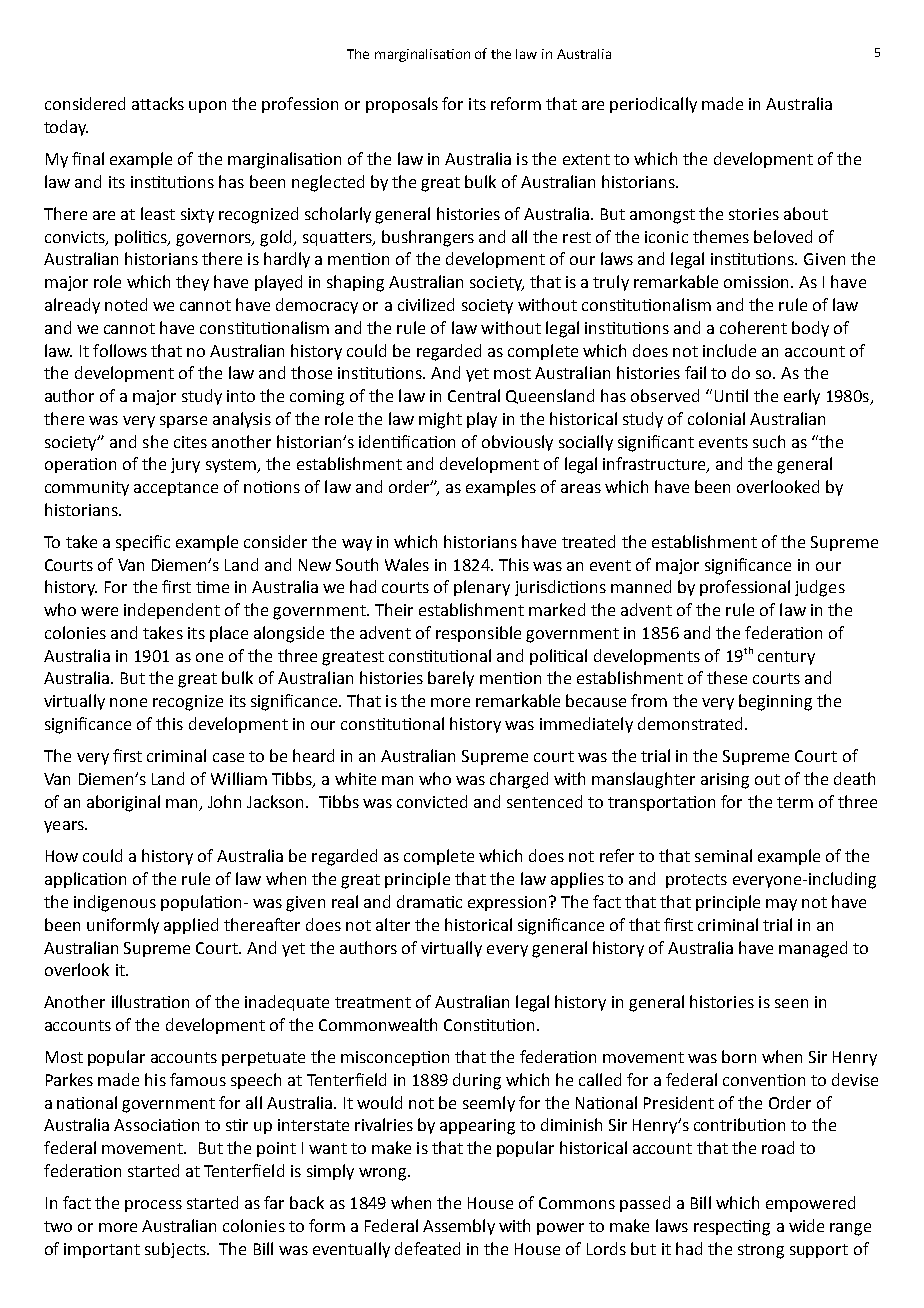 The width and height of the screenshot is (924, 1308). Describe the element at coordinates (402, 105) in the screenshot. I see `proposals` at that location.
